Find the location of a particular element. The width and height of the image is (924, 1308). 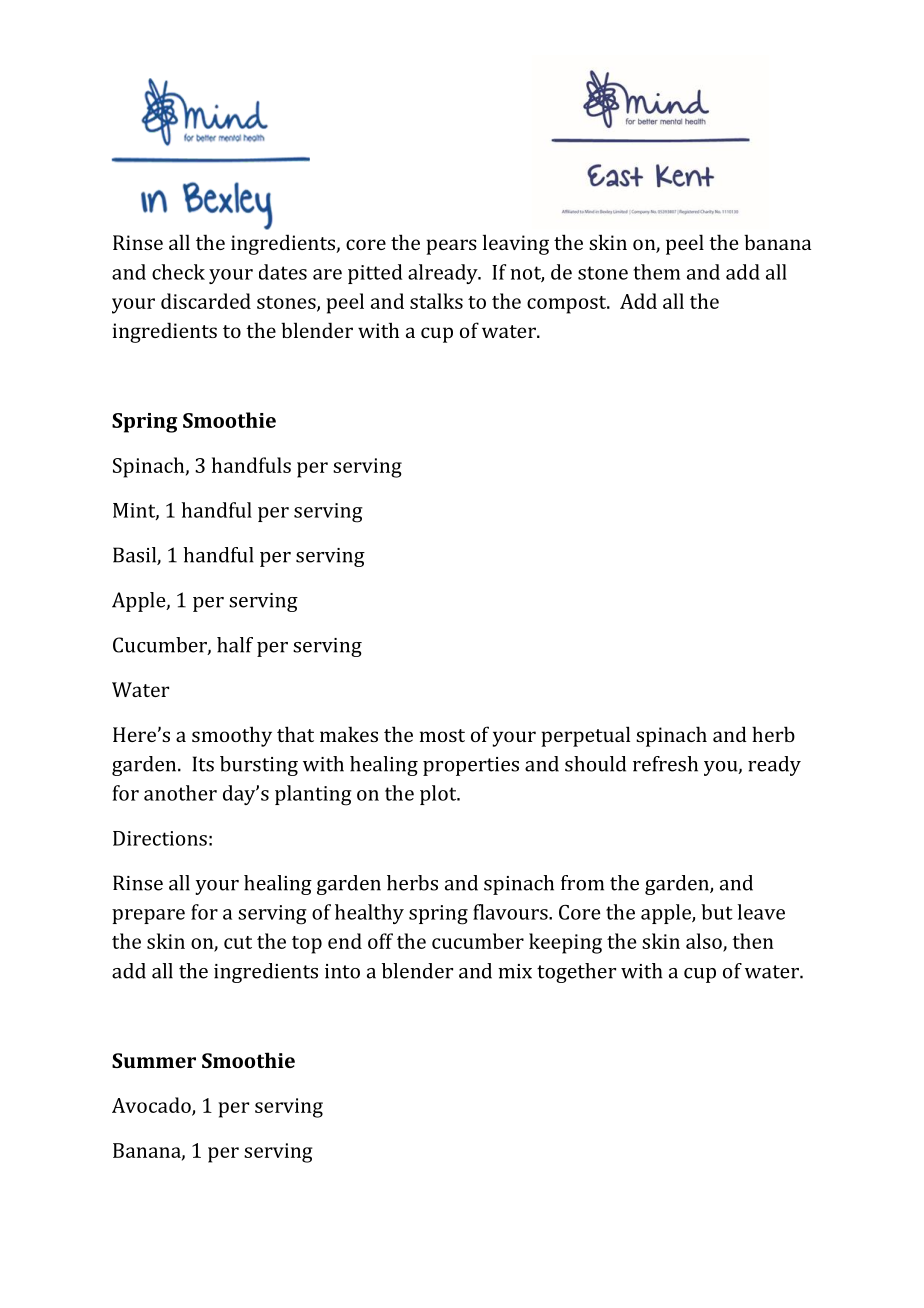

perpetual is located at coordinates (585, 736).
